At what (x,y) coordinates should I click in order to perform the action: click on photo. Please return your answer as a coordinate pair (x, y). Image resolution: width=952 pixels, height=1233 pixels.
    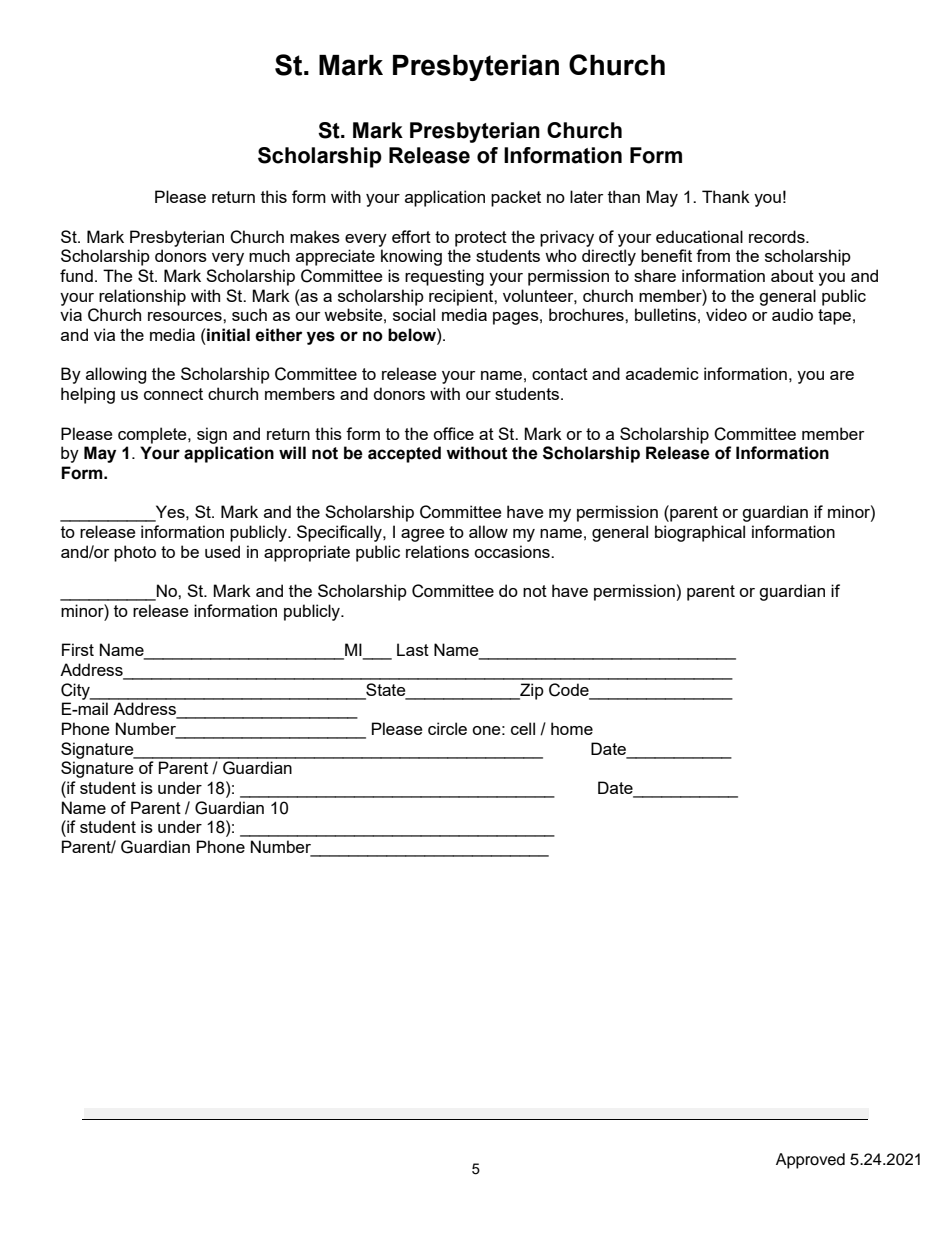
    Looking at the image, I should click on (135, 553).
